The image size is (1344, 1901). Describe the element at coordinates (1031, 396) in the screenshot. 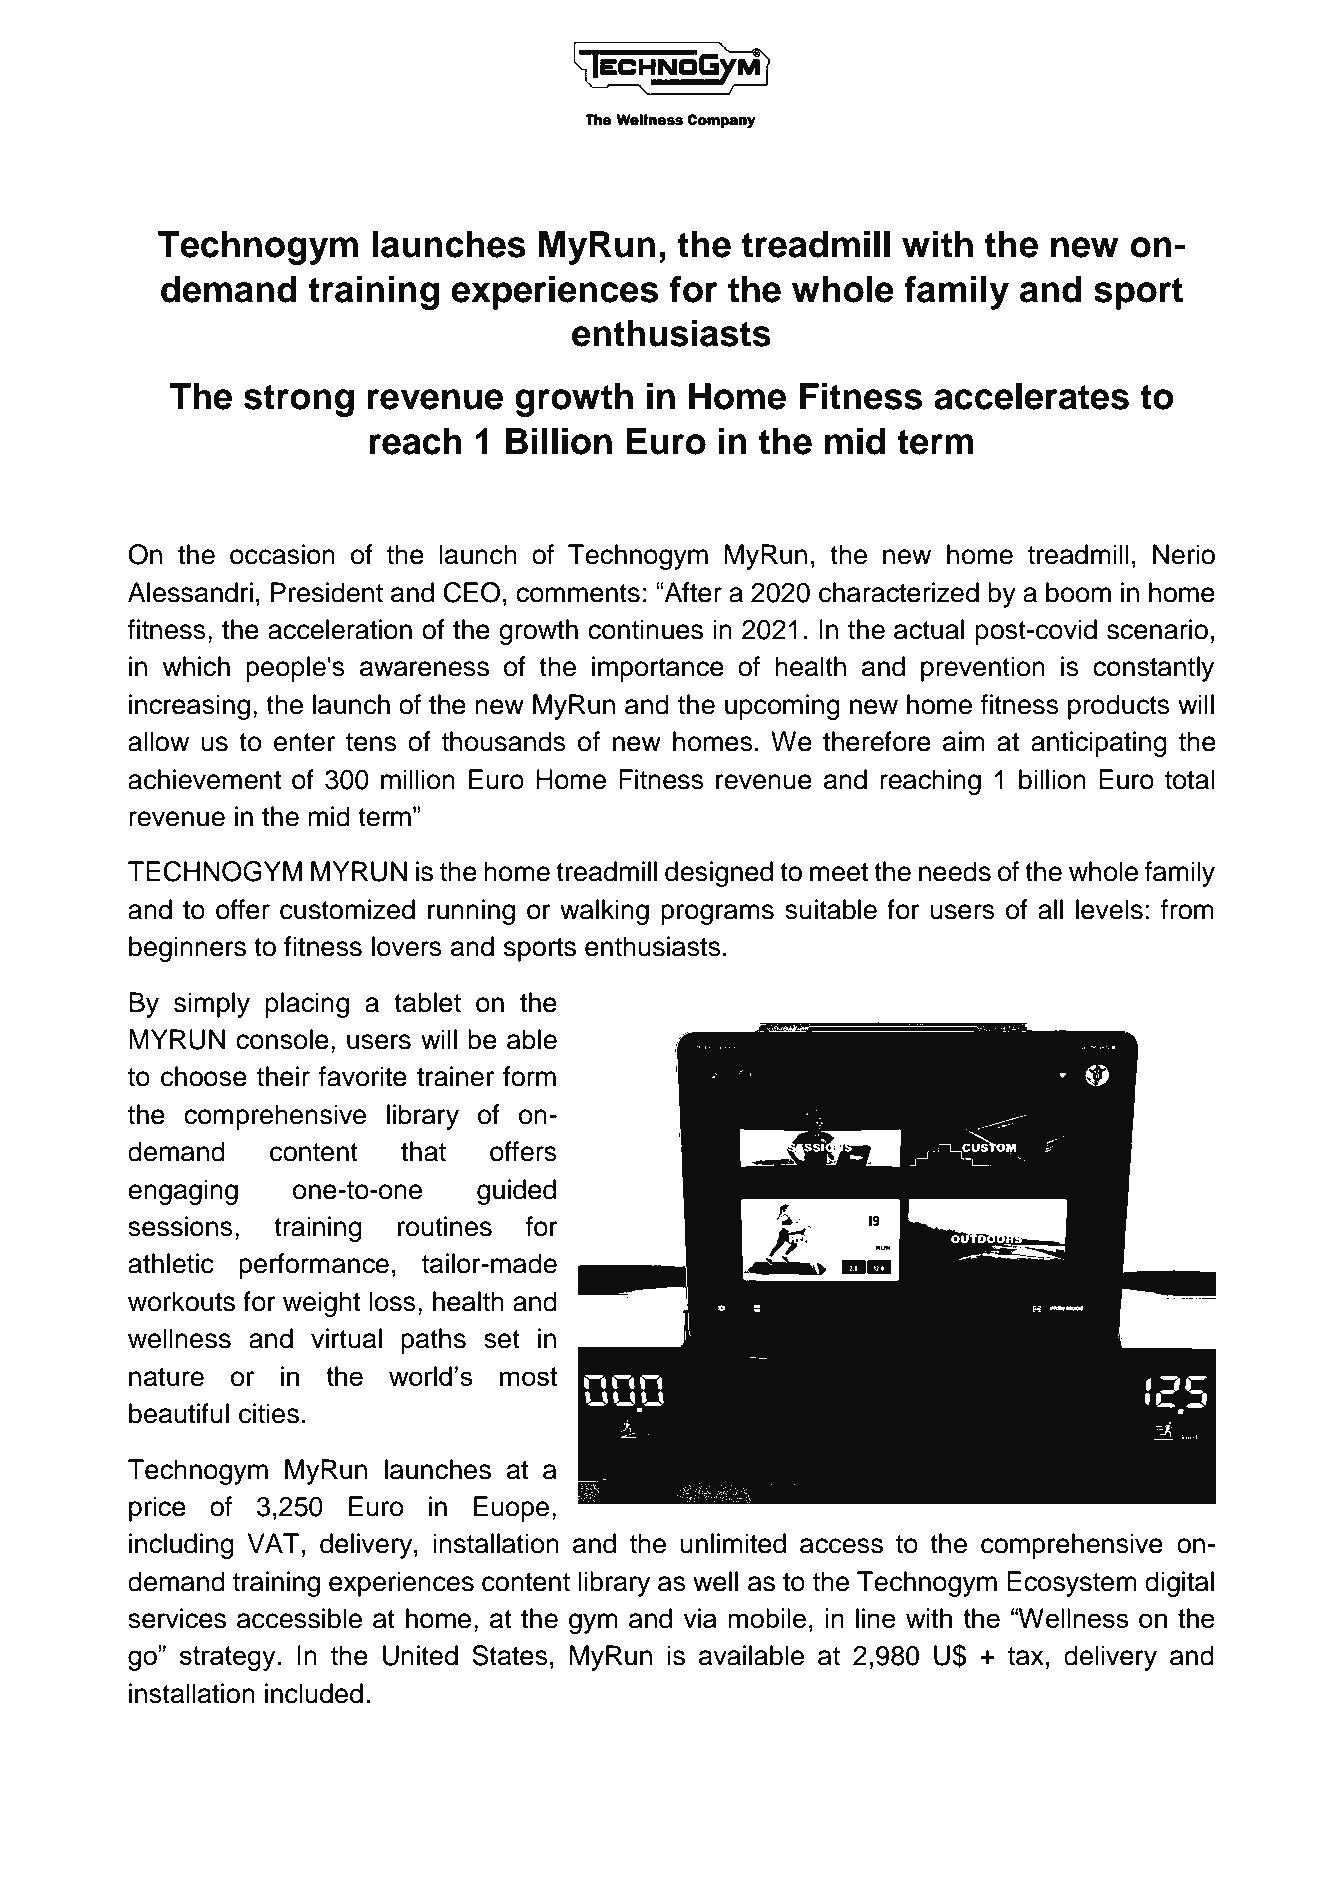

I see `accelerates` at that location.
